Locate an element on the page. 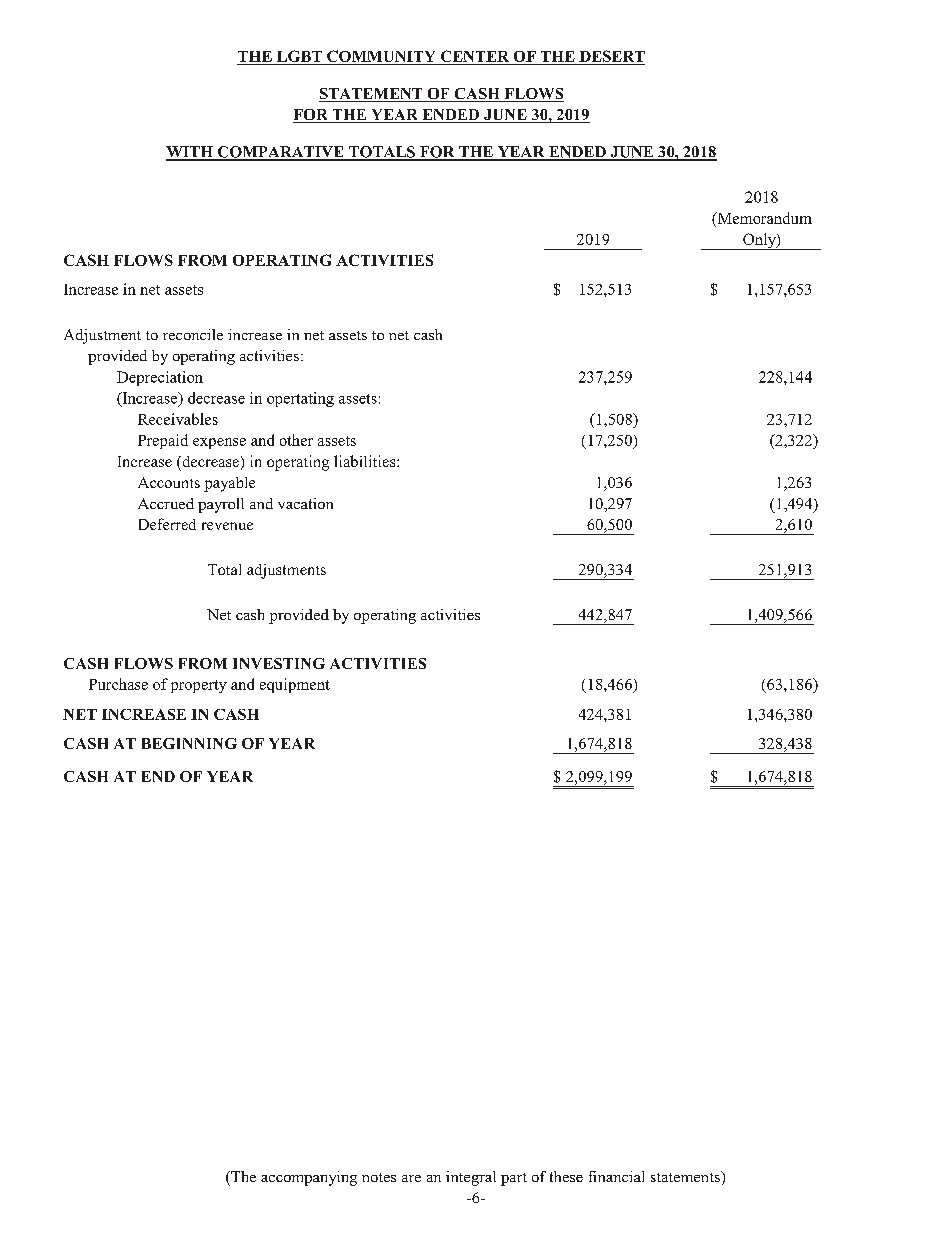 The width and height of the document is (952, 1233). accompanying is located at coordinates (309, 1178).
